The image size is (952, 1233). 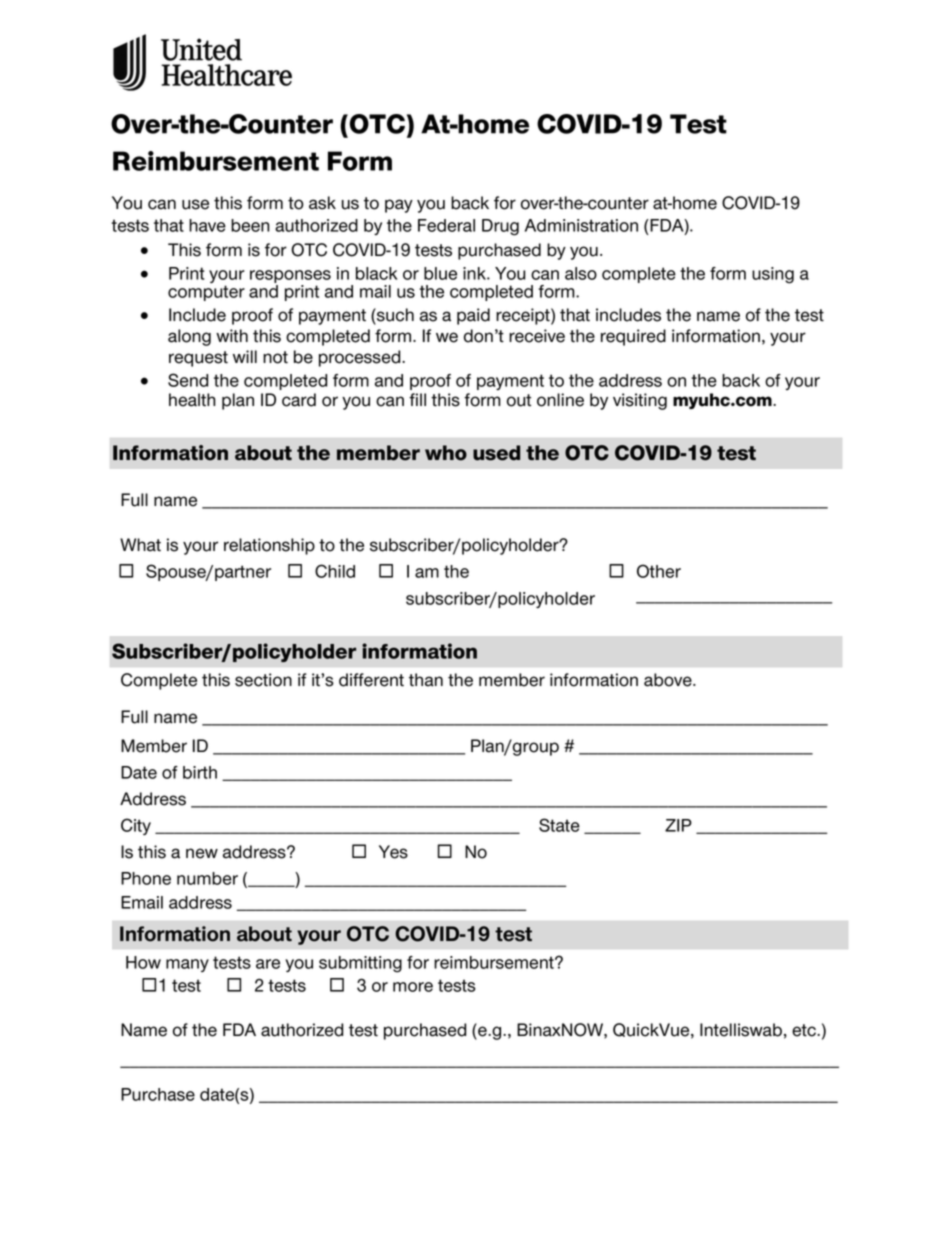 I want to click on visiting, so click(x=640, y=401).
